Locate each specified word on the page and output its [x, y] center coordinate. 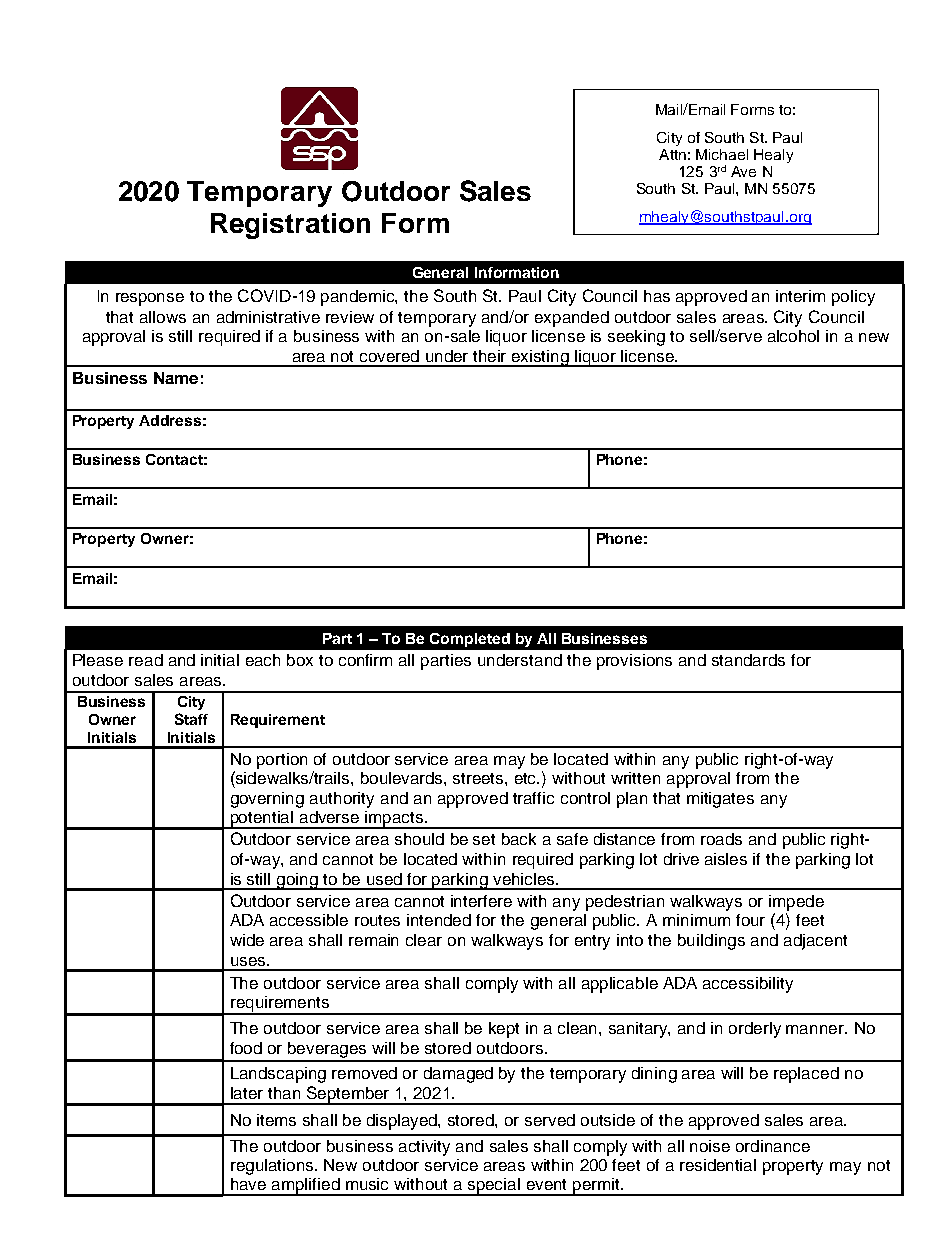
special [494, 1187]
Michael [722, 154]
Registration [290, 226]
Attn [672, 154]
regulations [272, 1167]
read [146, 660]
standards [748, 660]
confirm [365, 660]
